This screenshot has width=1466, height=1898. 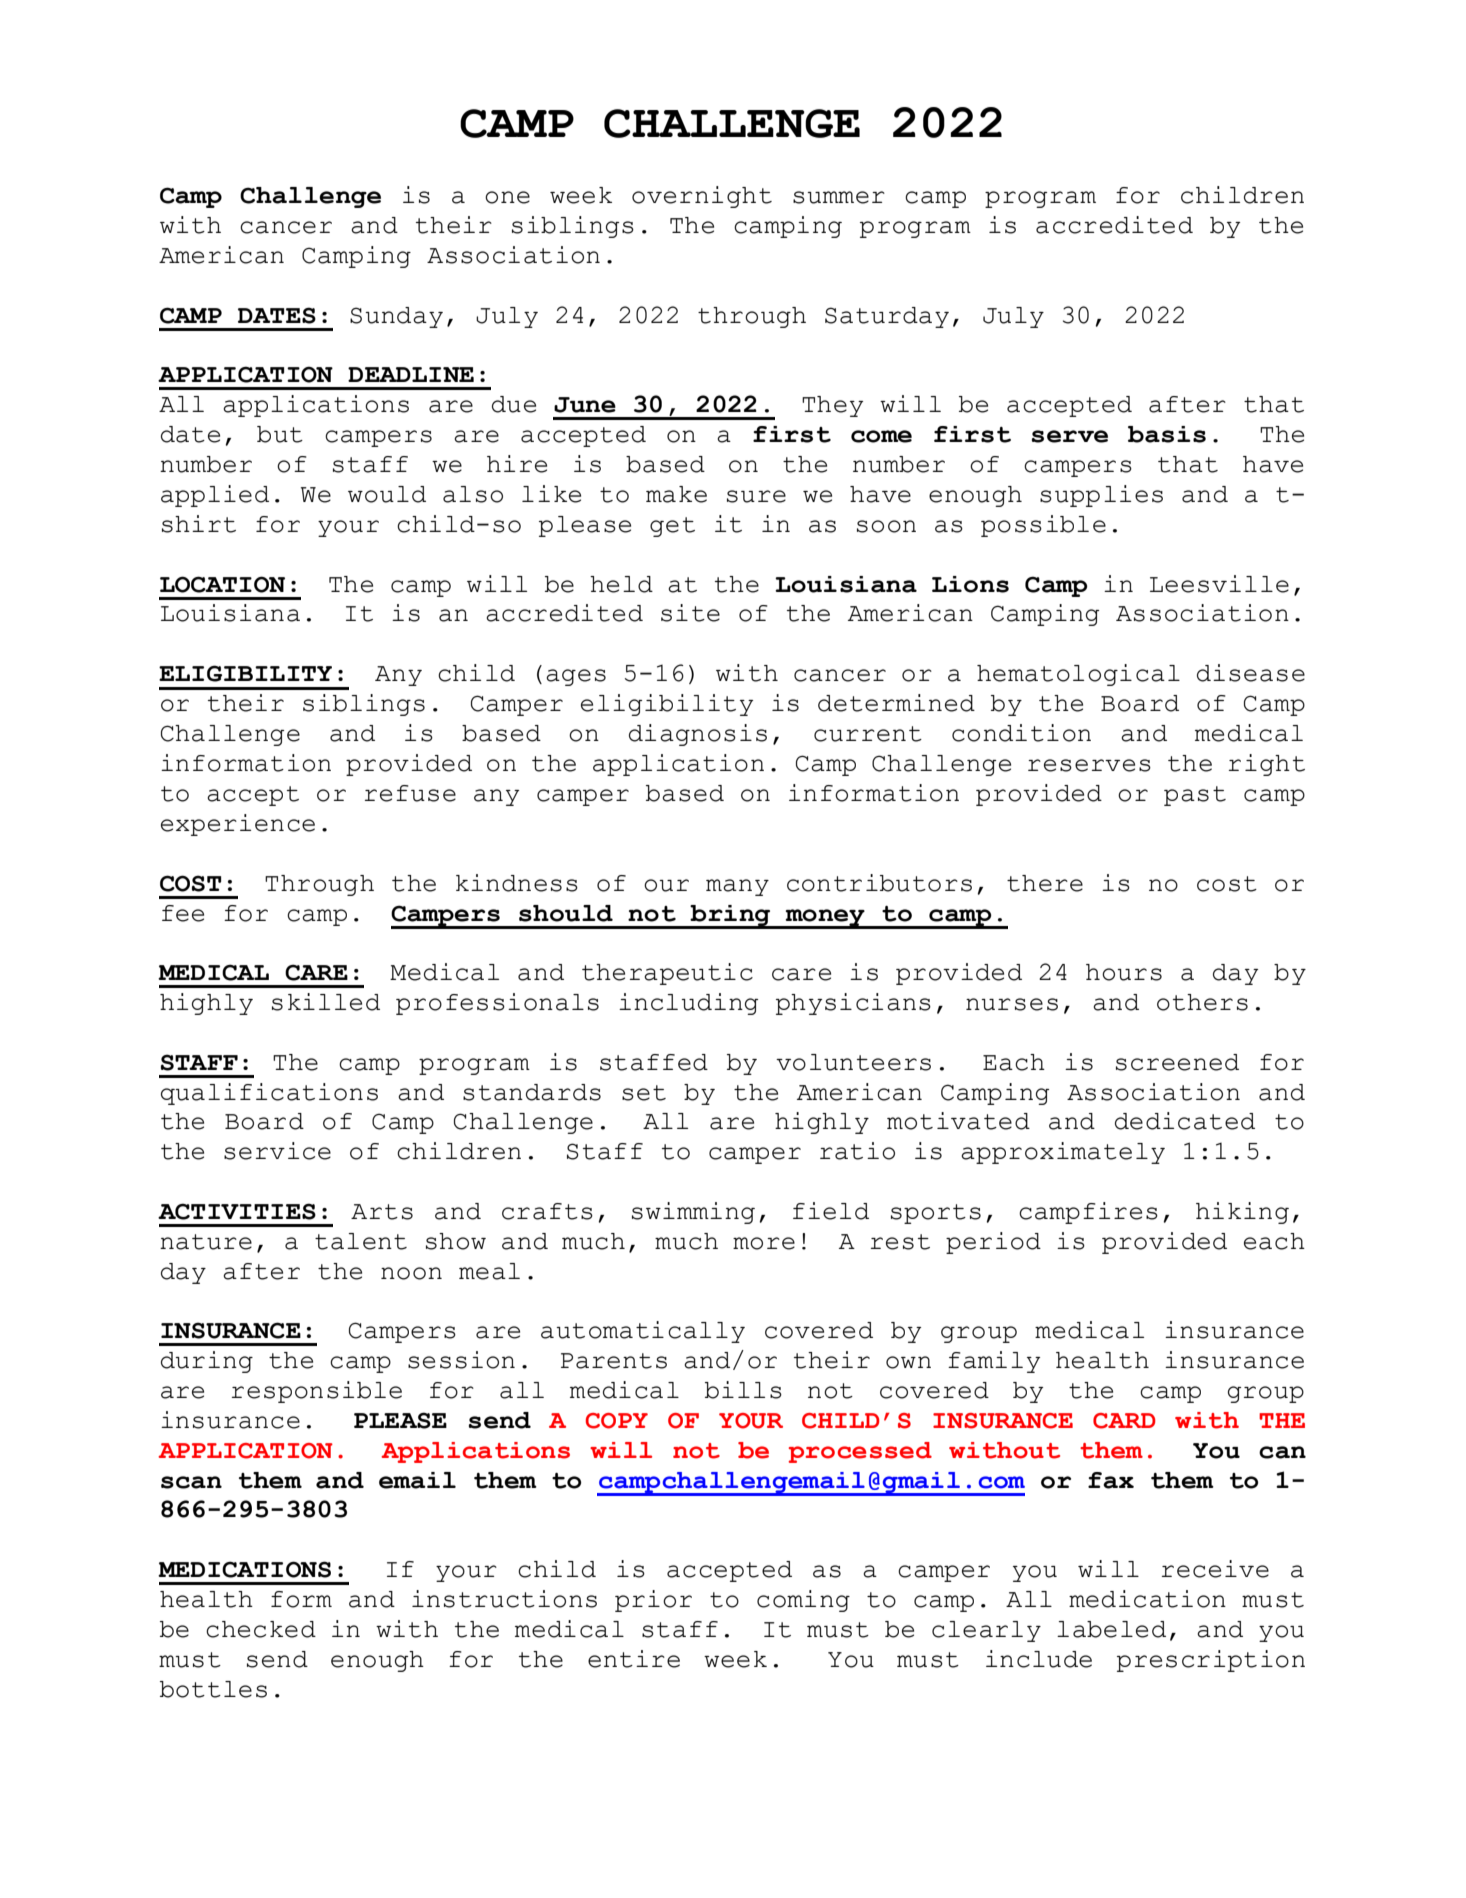 I want to click on hematological, so click(x=1078, y=675).
